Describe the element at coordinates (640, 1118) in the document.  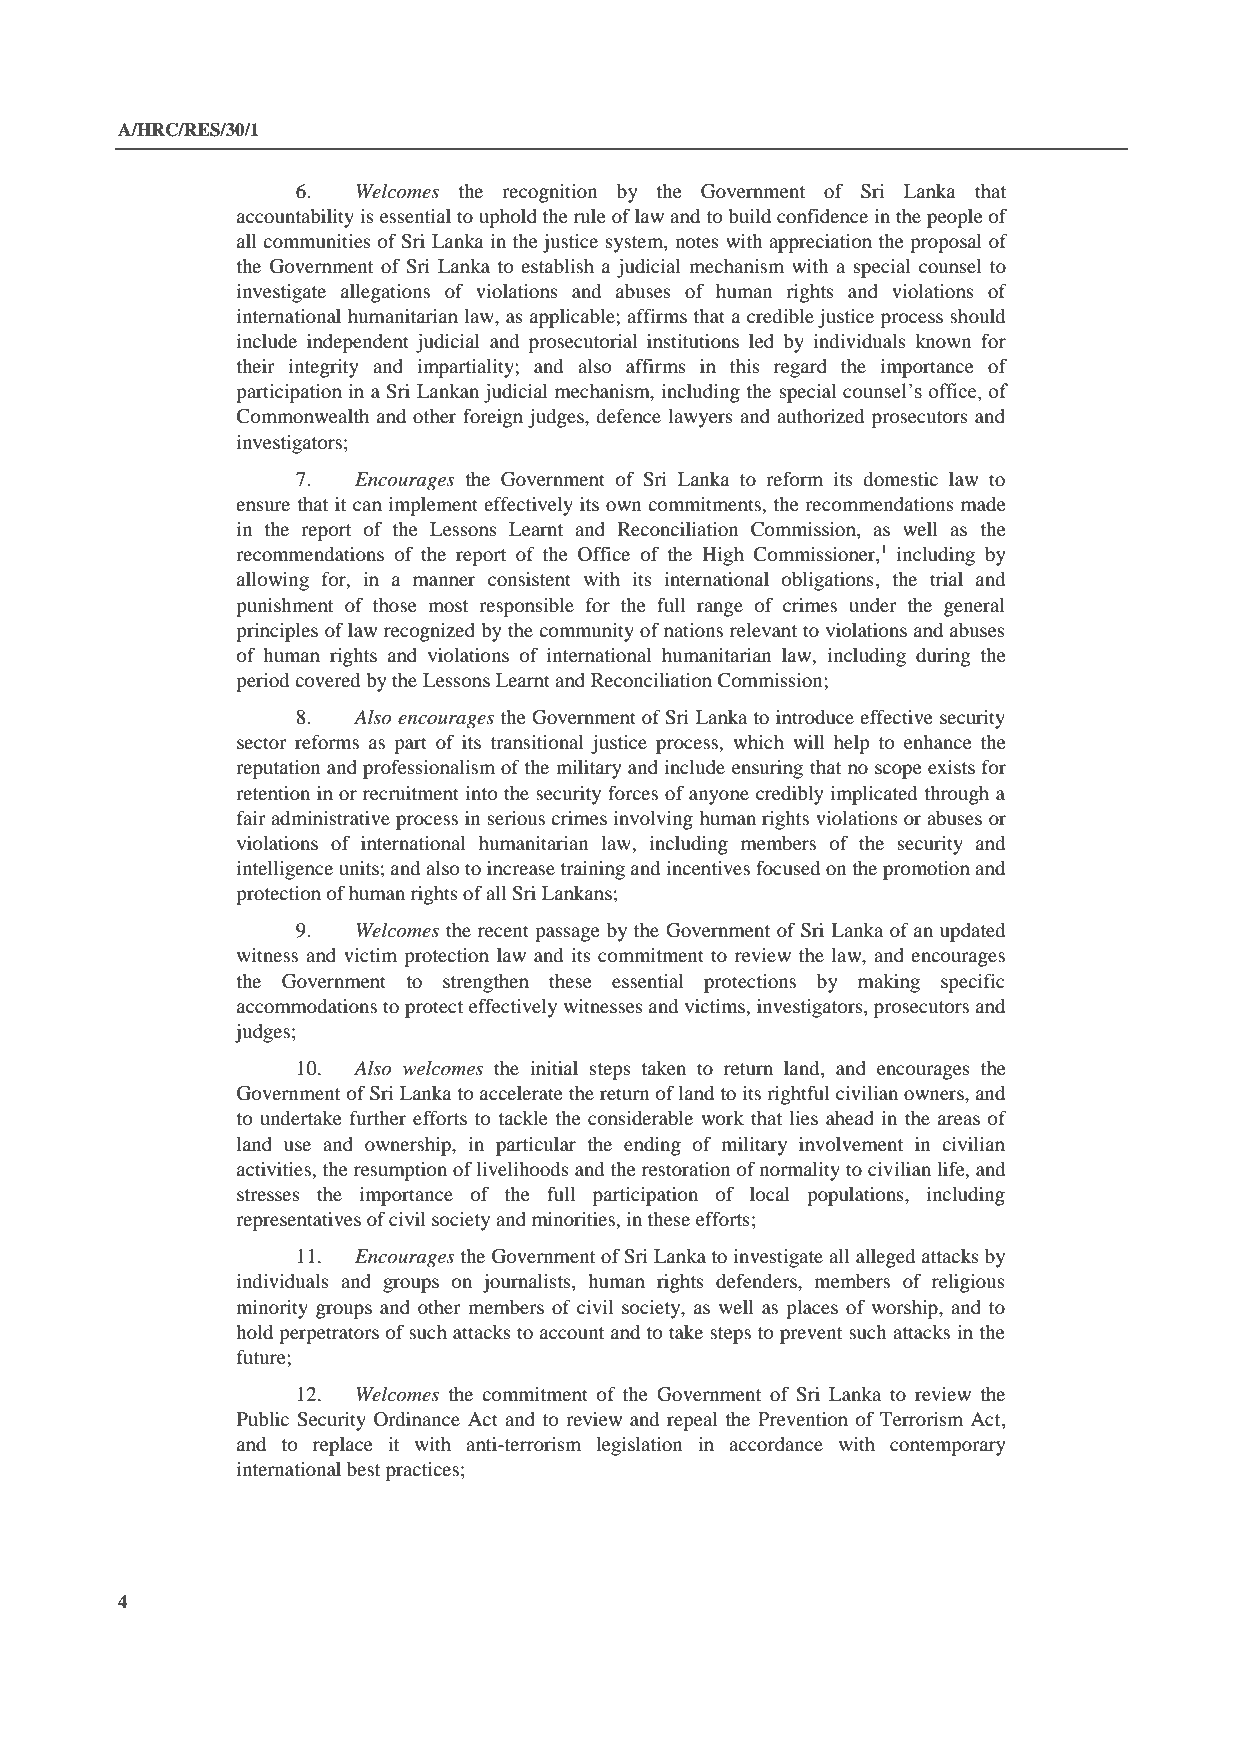
I see `considerable` at that location.
